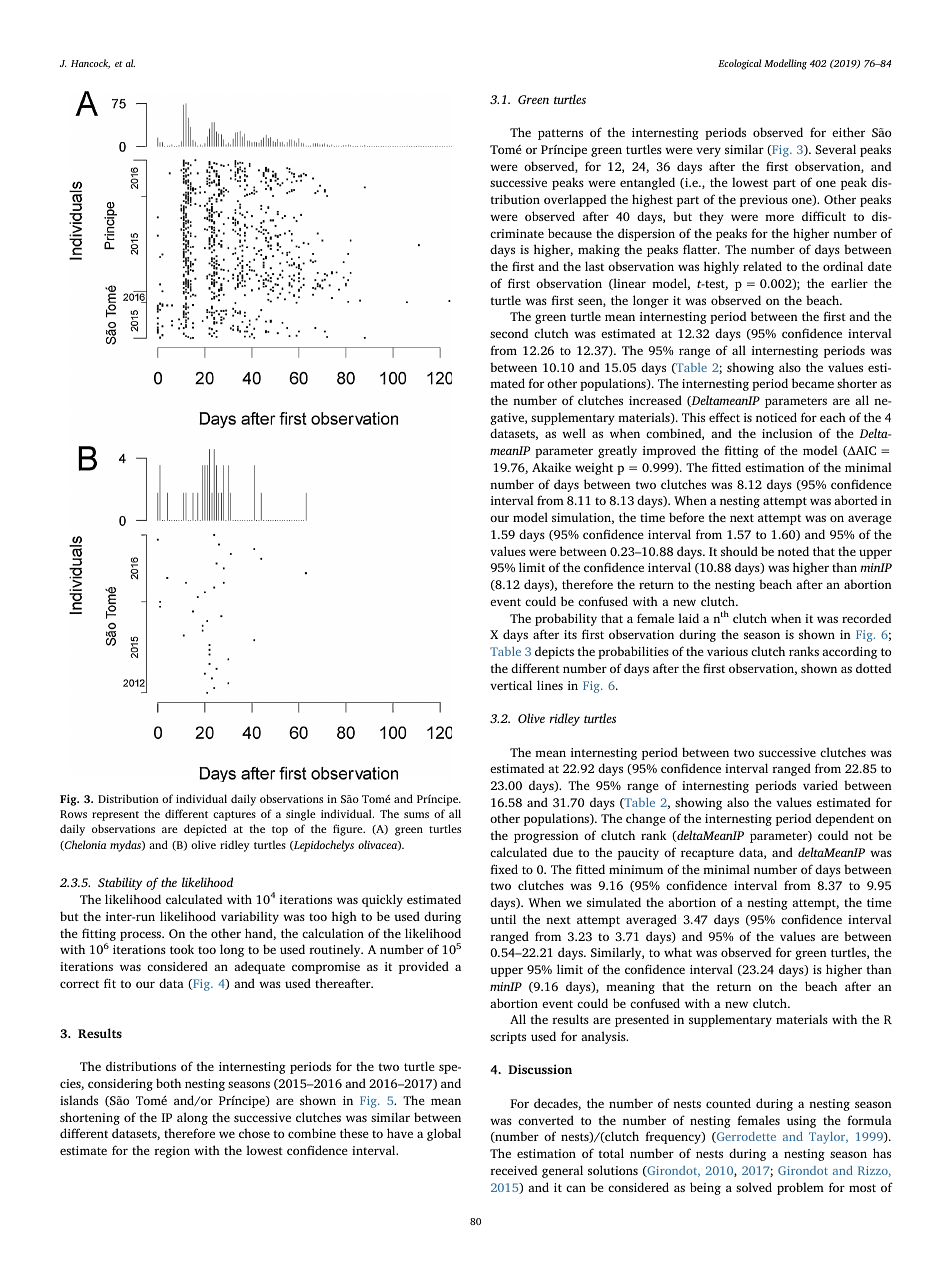 The image size is (952, 1270). I want to click on Stability, so click(120, 883).
